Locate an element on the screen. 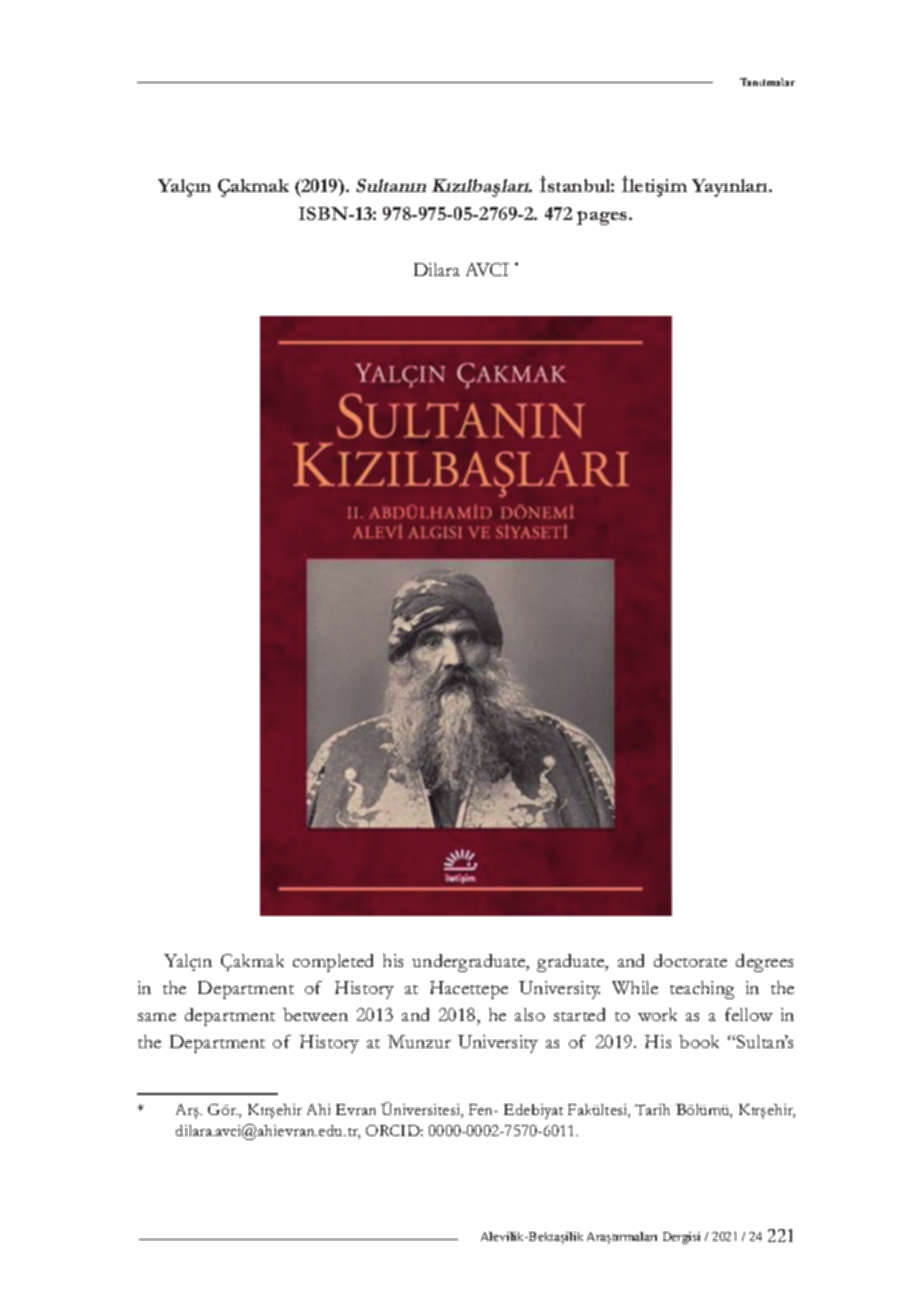 Image resolution: width=905 pixels, height=1316 pixels. fellow is located at coordinates (749, 1014).
